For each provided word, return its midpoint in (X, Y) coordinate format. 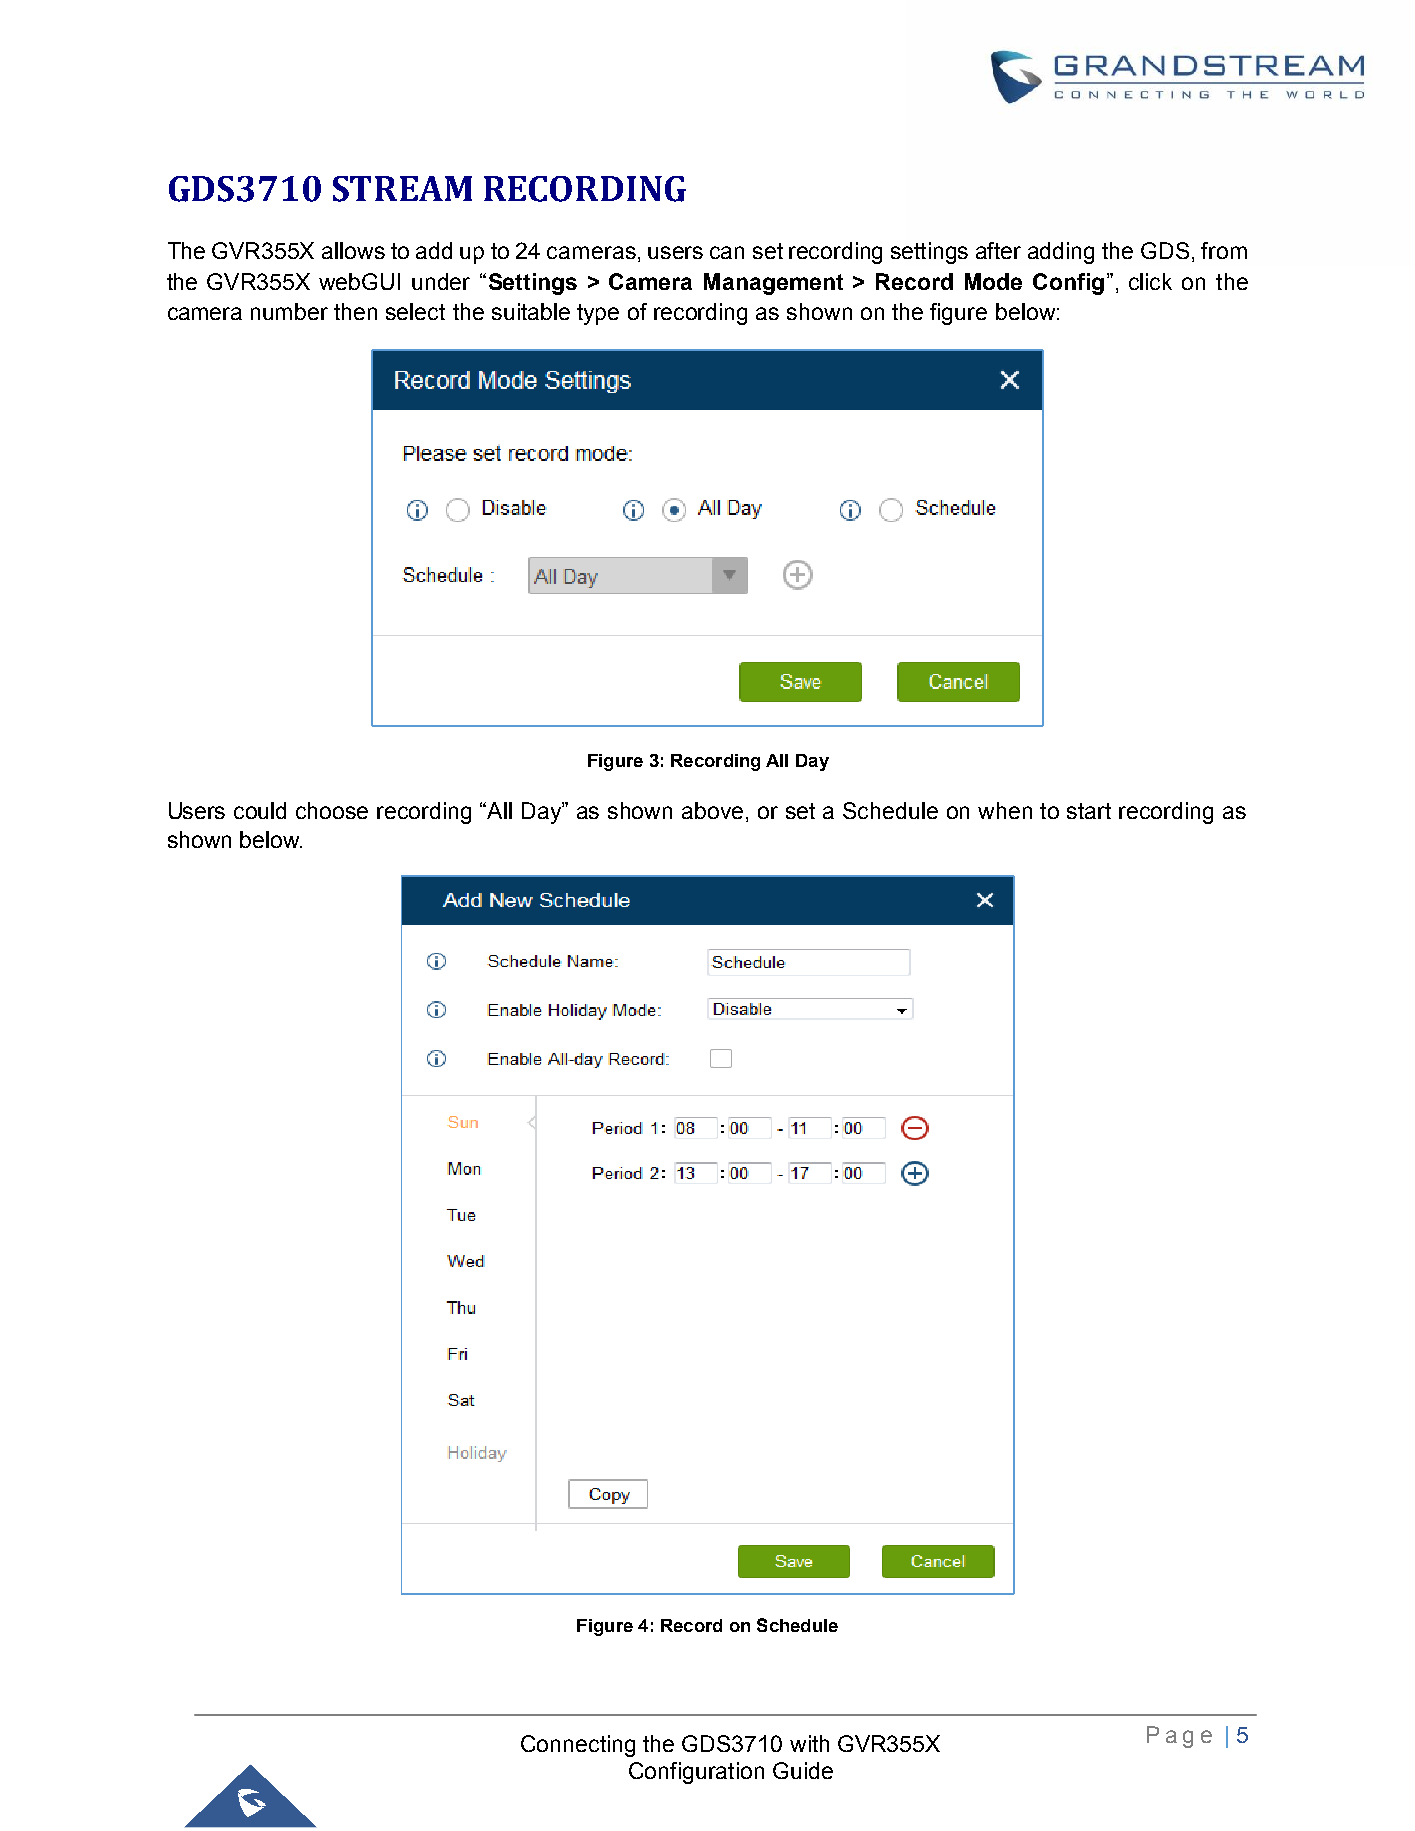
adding (1061, 253)
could (260, 810)
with (809, 1743)
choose (332, 810)
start (1089, 811)
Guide (803, 1770)
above (712, 810)
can (727, 252)
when (1005, 810)
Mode (993, 281)
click (1150, 281)
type (598, 314)
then (355, 311)
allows (353, 250)
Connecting (578, 1746)
